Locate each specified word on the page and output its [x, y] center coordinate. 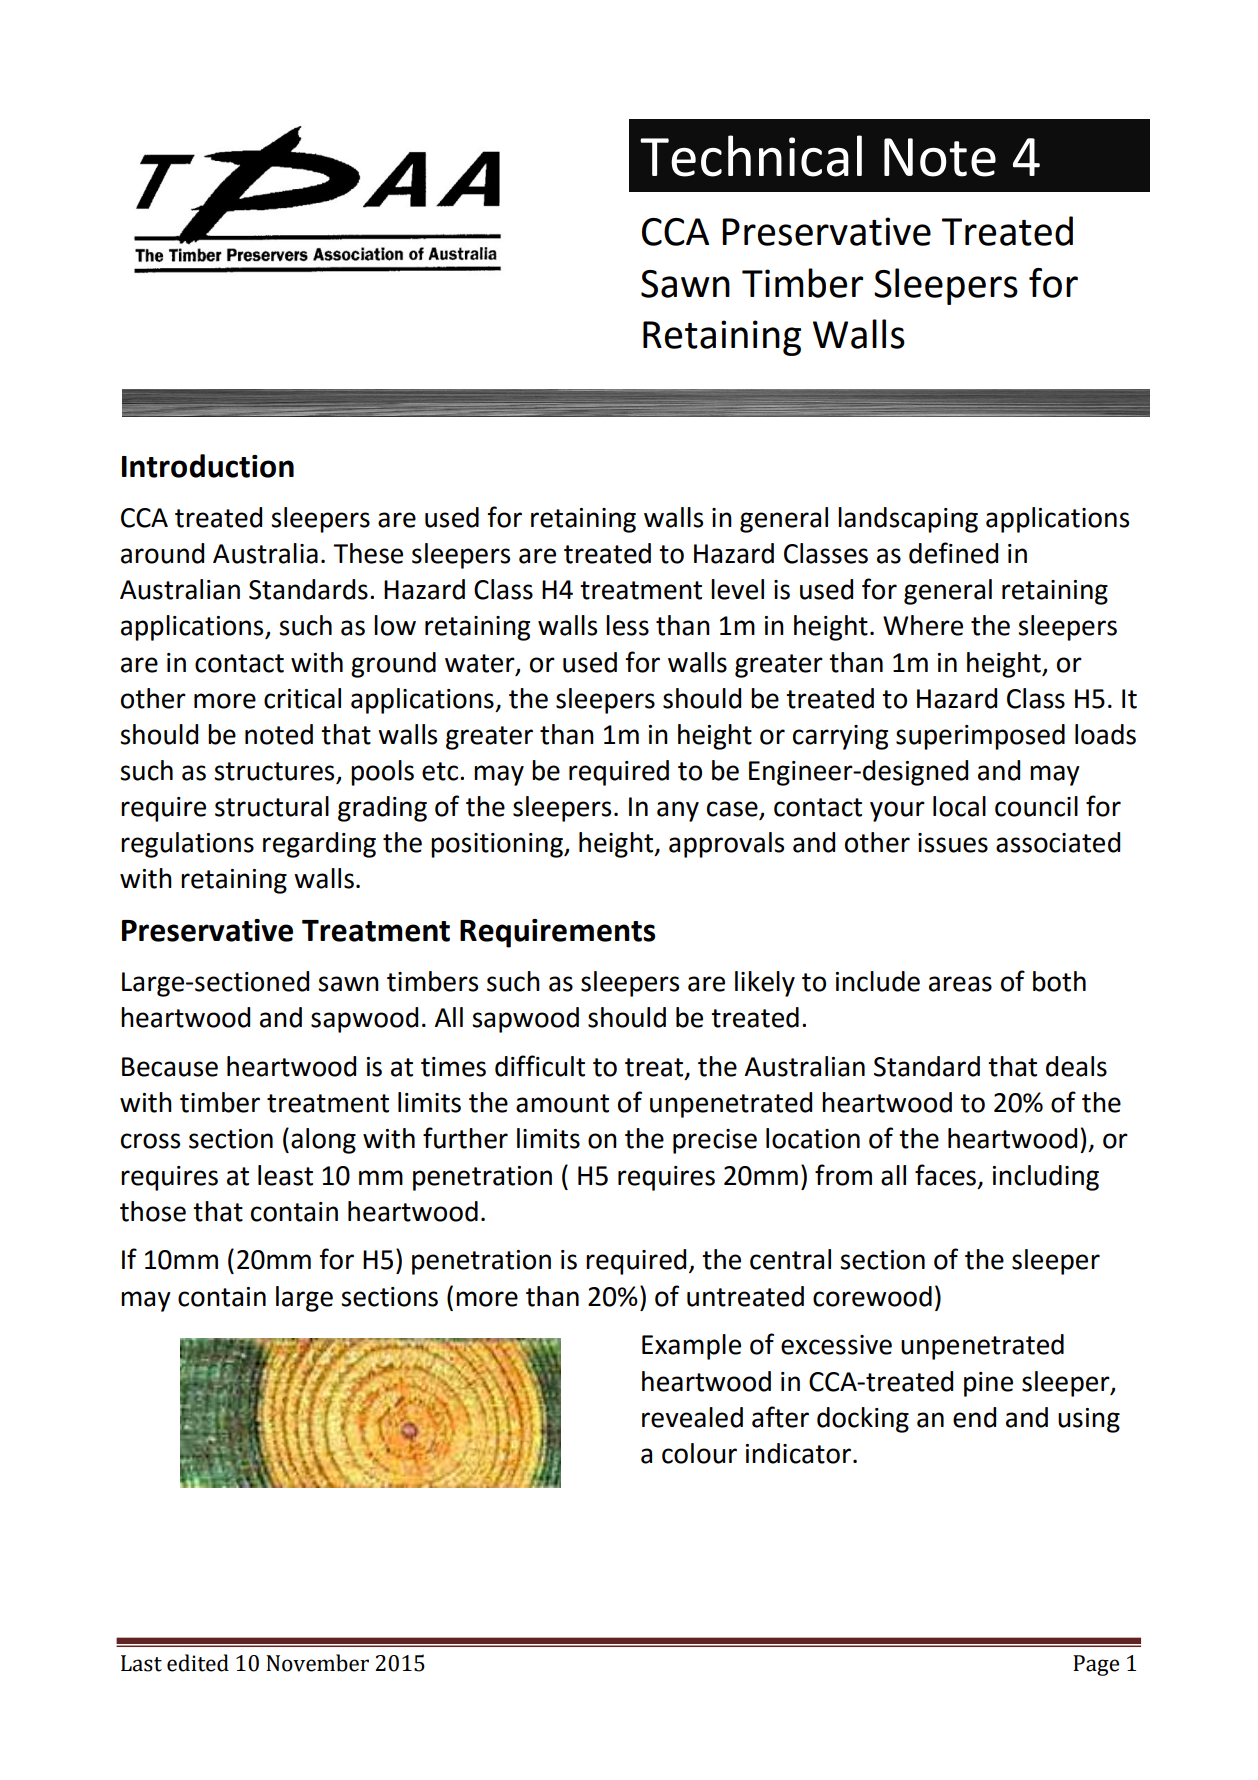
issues [953, 843]
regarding [319, 845]
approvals [726, 845]
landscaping [908, 520]
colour [699, 1453]
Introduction [208, 466]
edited [198, 1663]
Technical [751, 156]
